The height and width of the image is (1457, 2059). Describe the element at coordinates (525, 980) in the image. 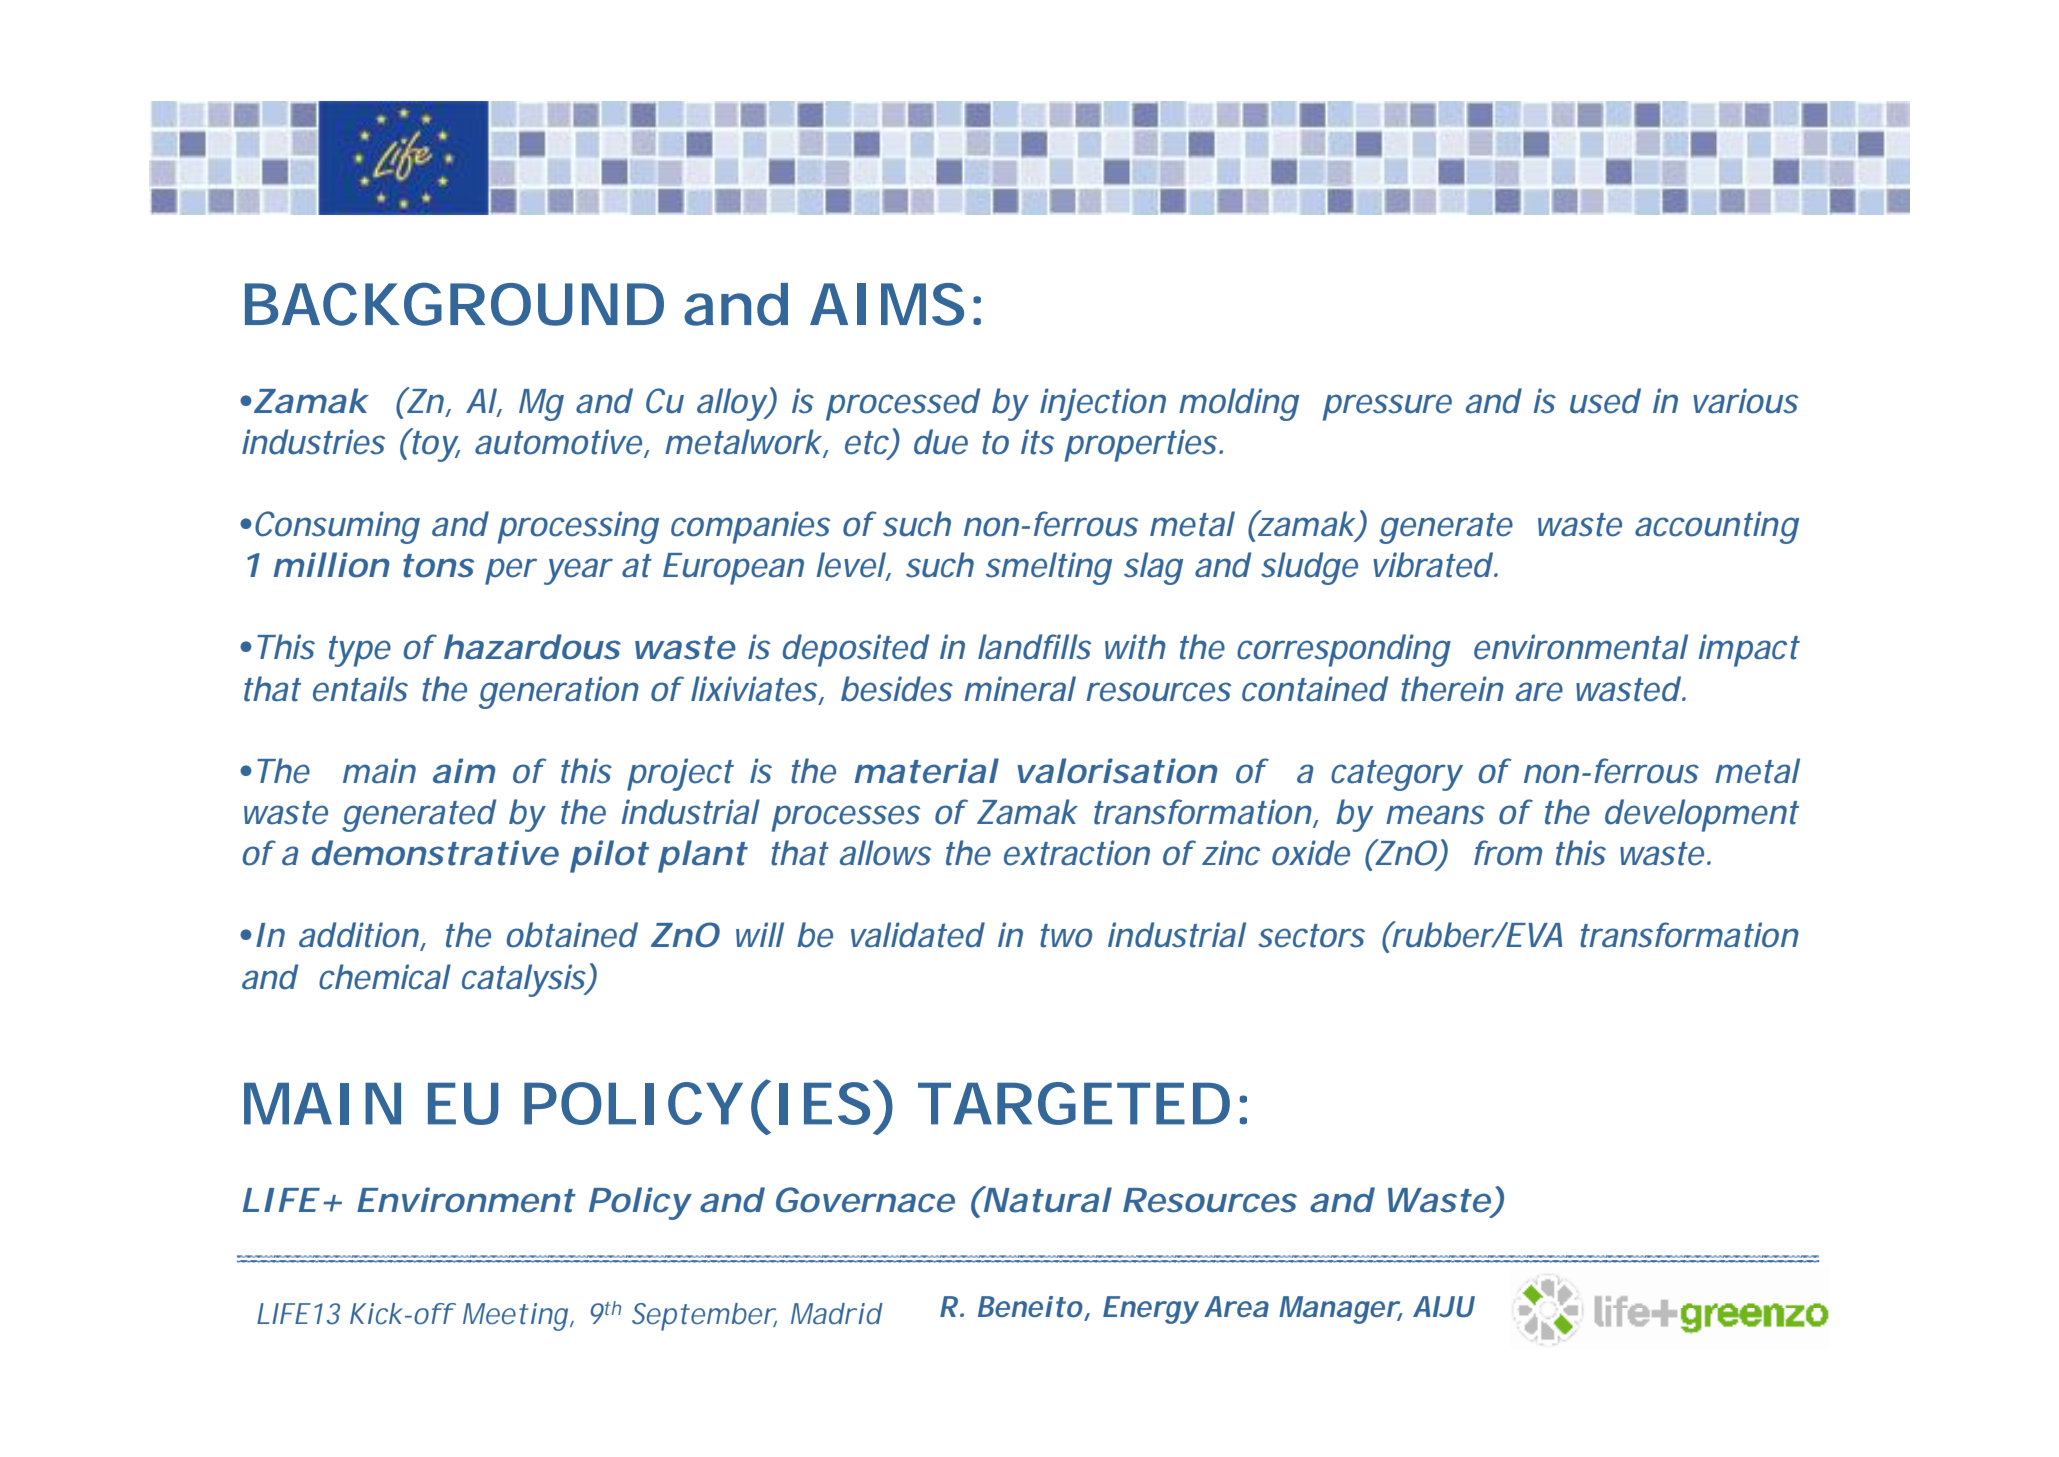

I see `catalysis` at that location.
